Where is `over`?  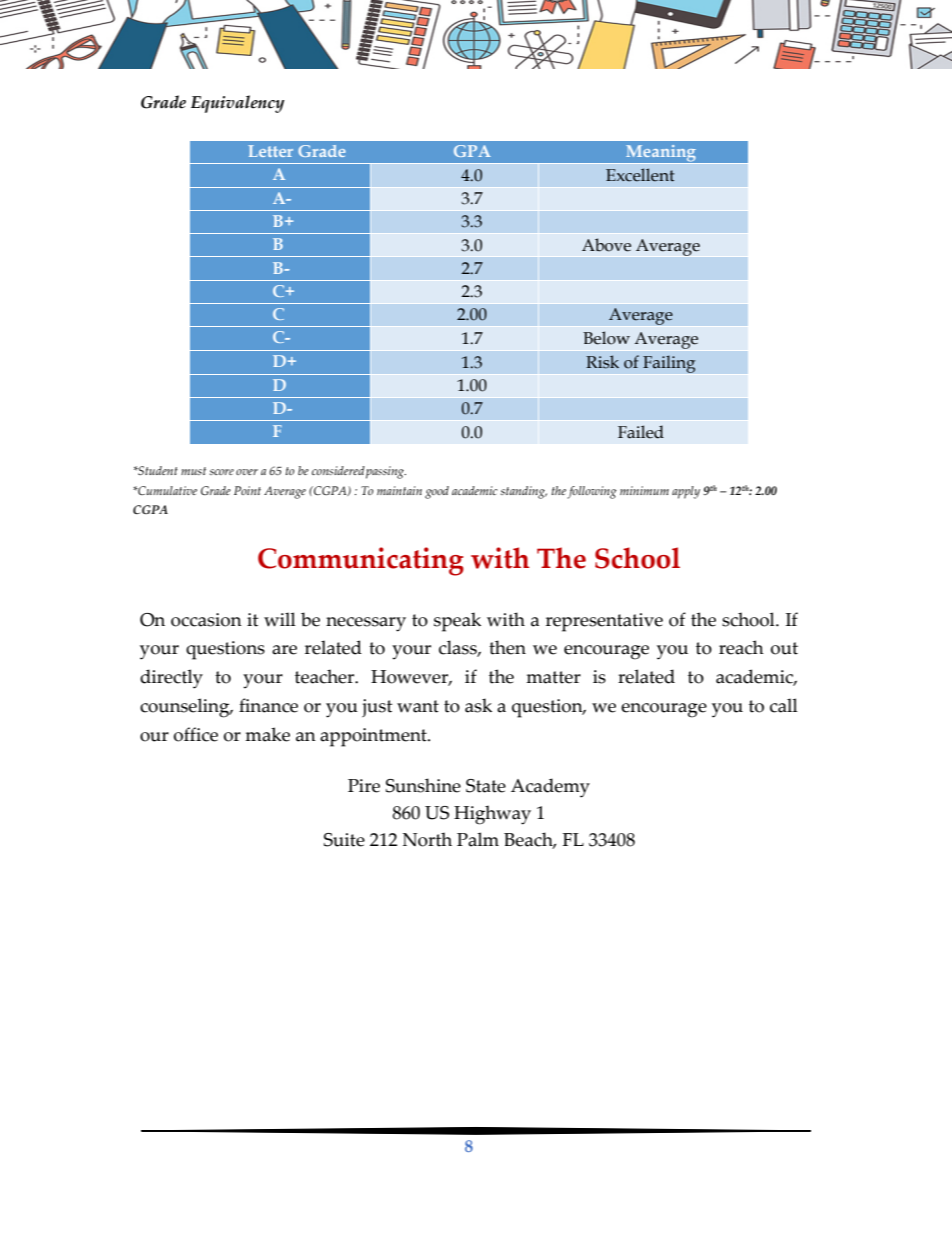
over is located at coordinates (247, 472).
